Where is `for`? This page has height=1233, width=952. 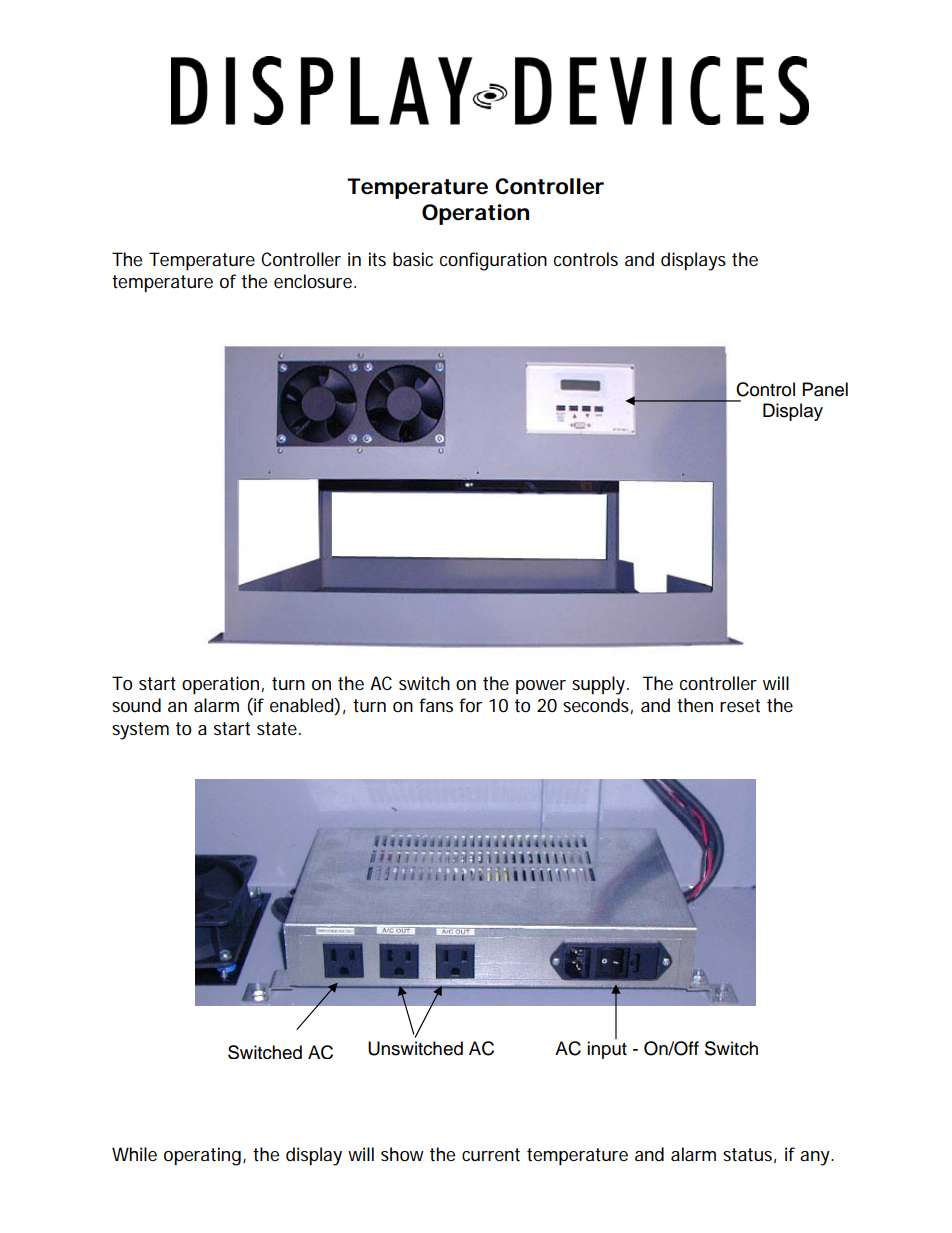 for is located at coordinates (470, 705).
